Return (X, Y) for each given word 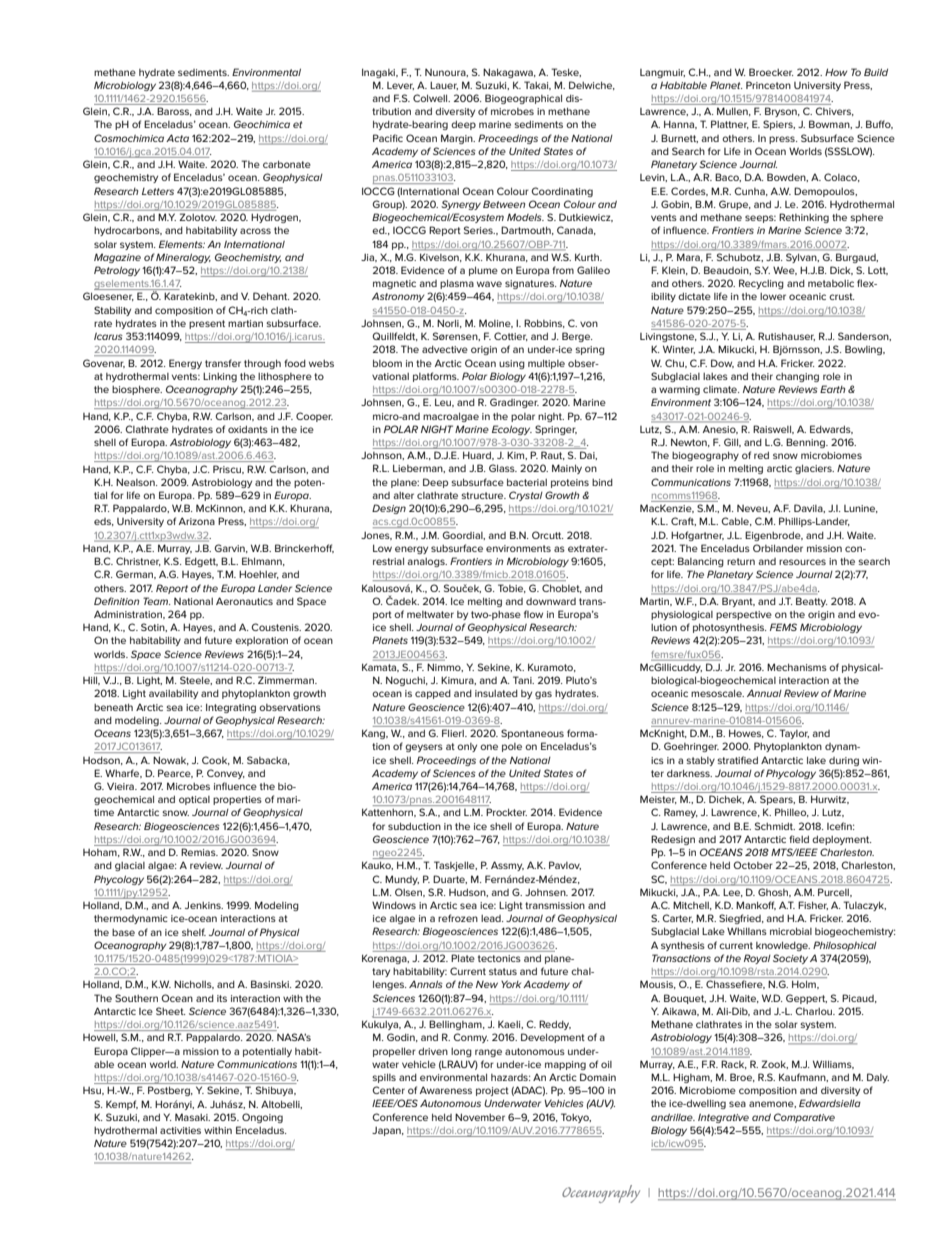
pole (512, 747)
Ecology (512, 430)
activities (180, 1130)
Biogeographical (523, 99)
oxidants (248, 429)
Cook (216, 760)
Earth (832, 389)
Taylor (794, 734)
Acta (177, 138)
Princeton (768, 85)
